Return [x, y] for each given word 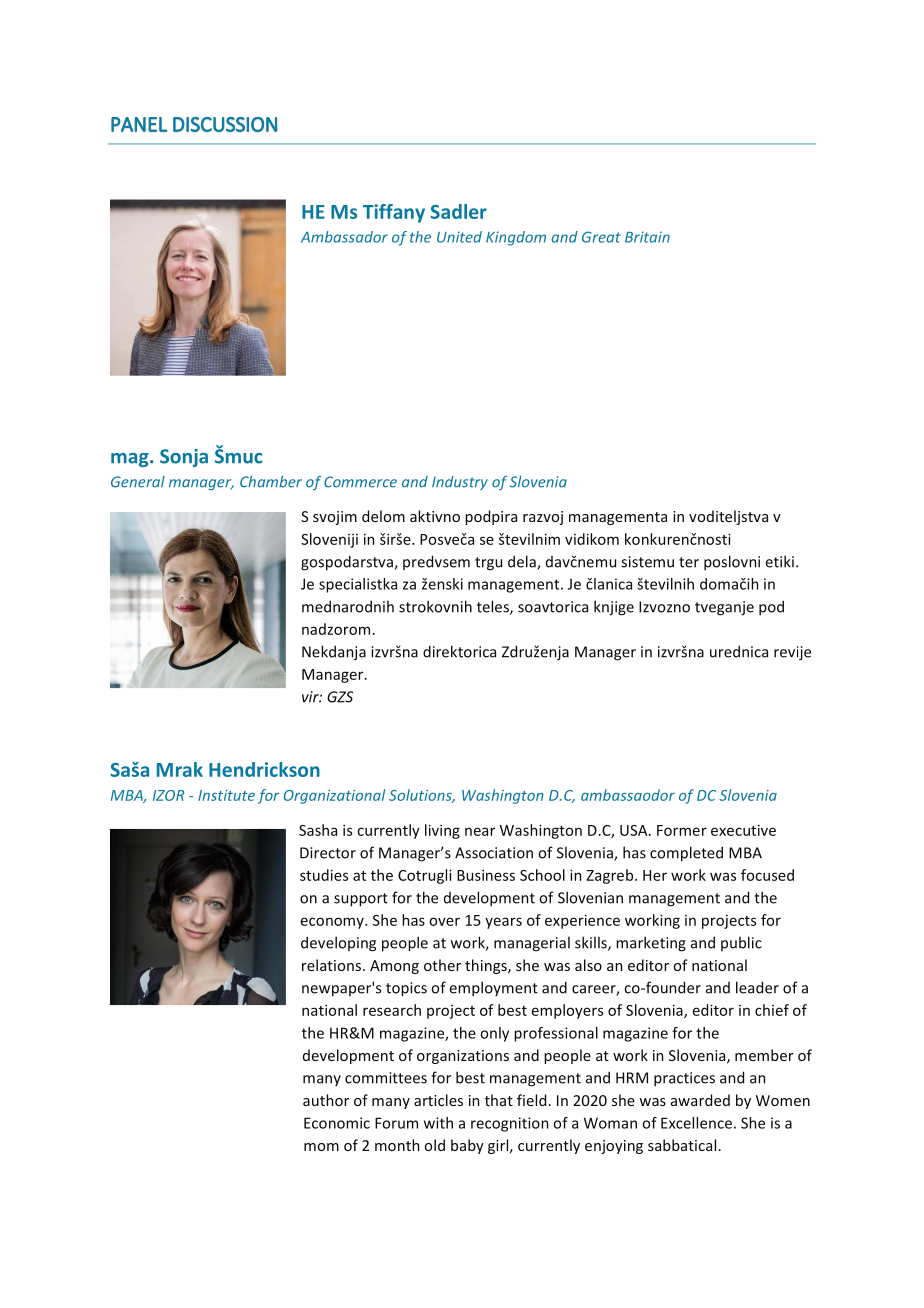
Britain [647, 237]
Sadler [458, 211]
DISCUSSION [225, 124]
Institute [226, 795]
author [326, 1100]
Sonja [184, 458]
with [438, 1123]
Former [682, 830]
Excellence [696, 1123]
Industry [460, 483]
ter [689, 562]
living [442, 831]
